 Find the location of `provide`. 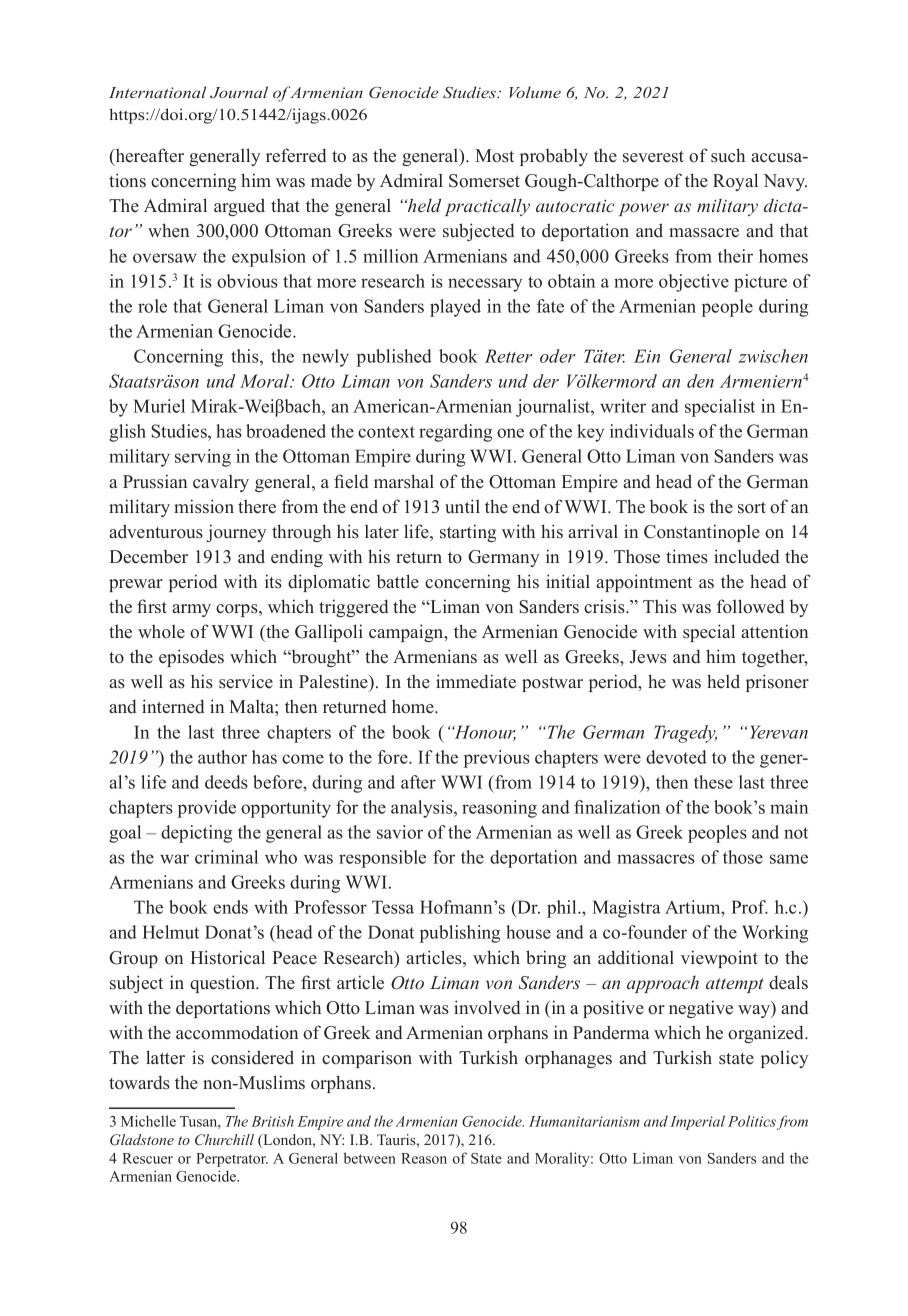

provide is located at coordinates (207, 809).
